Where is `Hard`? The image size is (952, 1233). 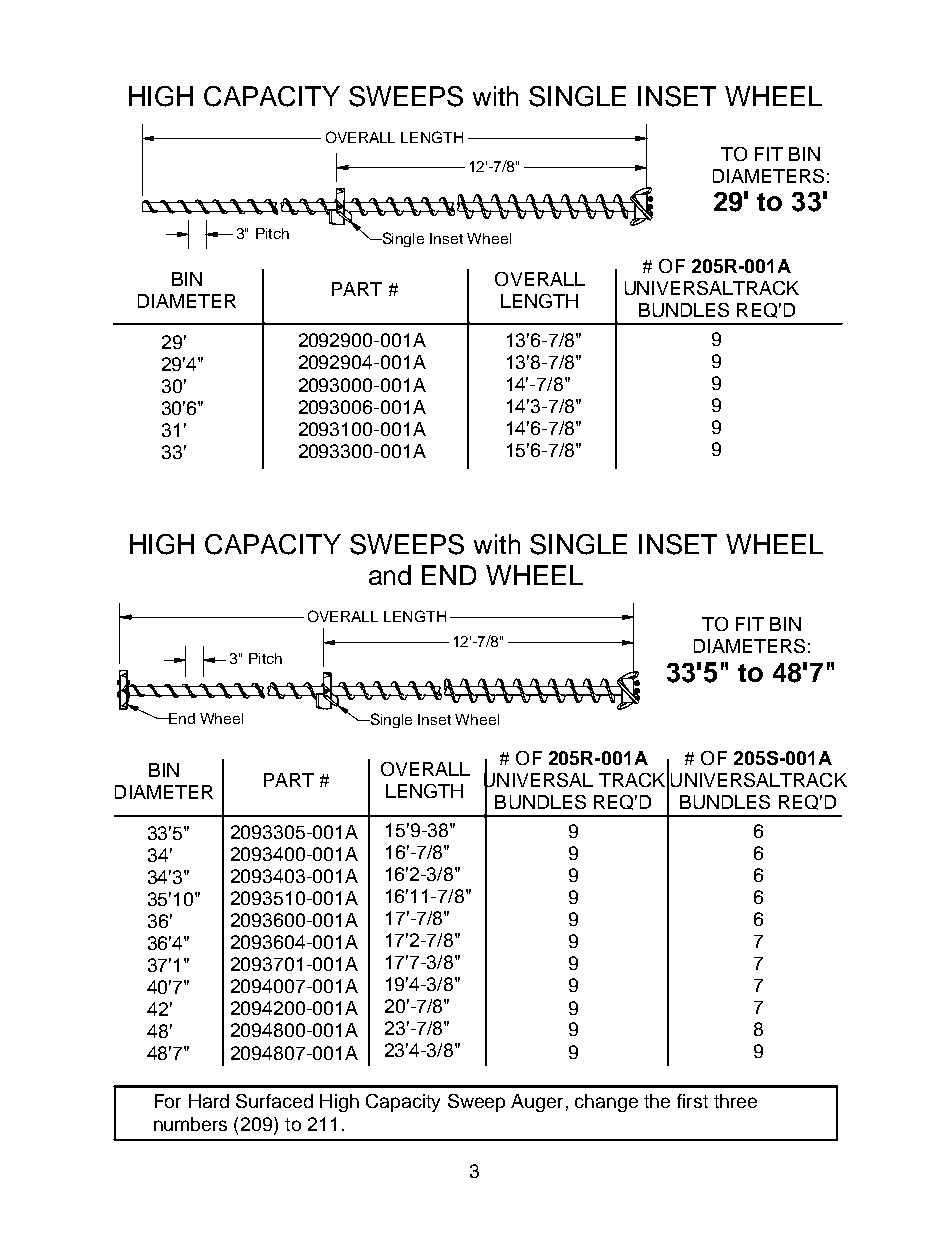 Hard is located at coordinates (209, 1101).
